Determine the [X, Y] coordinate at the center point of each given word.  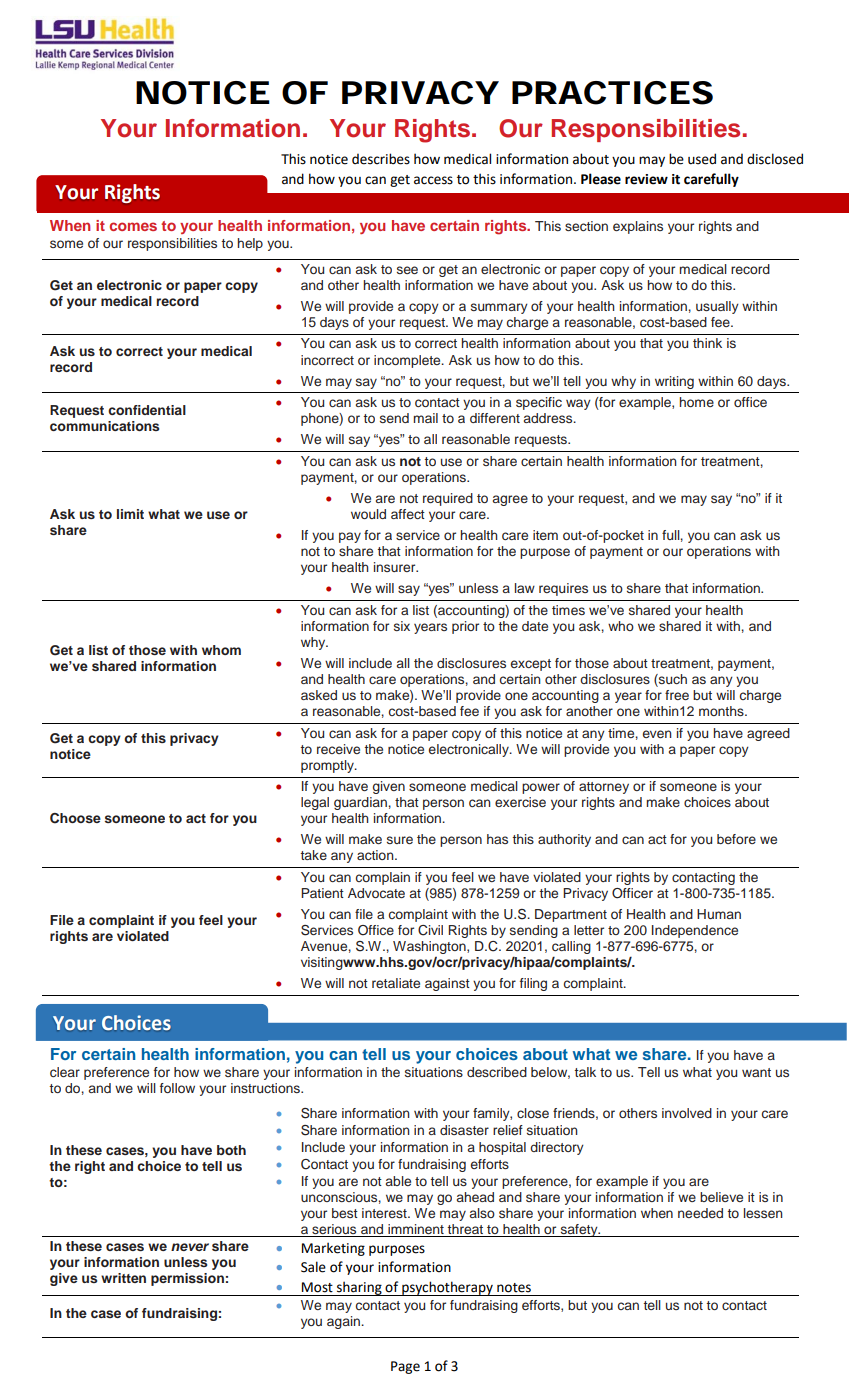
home [696, 402]
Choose [75, 818]
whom [221, 650]
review [646, 179]
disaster [464, 1130]
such [672, 680]
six [402, 626]
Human [719, 914]
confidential [147, 410]
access [433, 180]
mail [425, 418]
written [123, 1278]
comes [133, 226]
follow [177, 1088]
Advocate [376, 893]
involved [687, 1113]
